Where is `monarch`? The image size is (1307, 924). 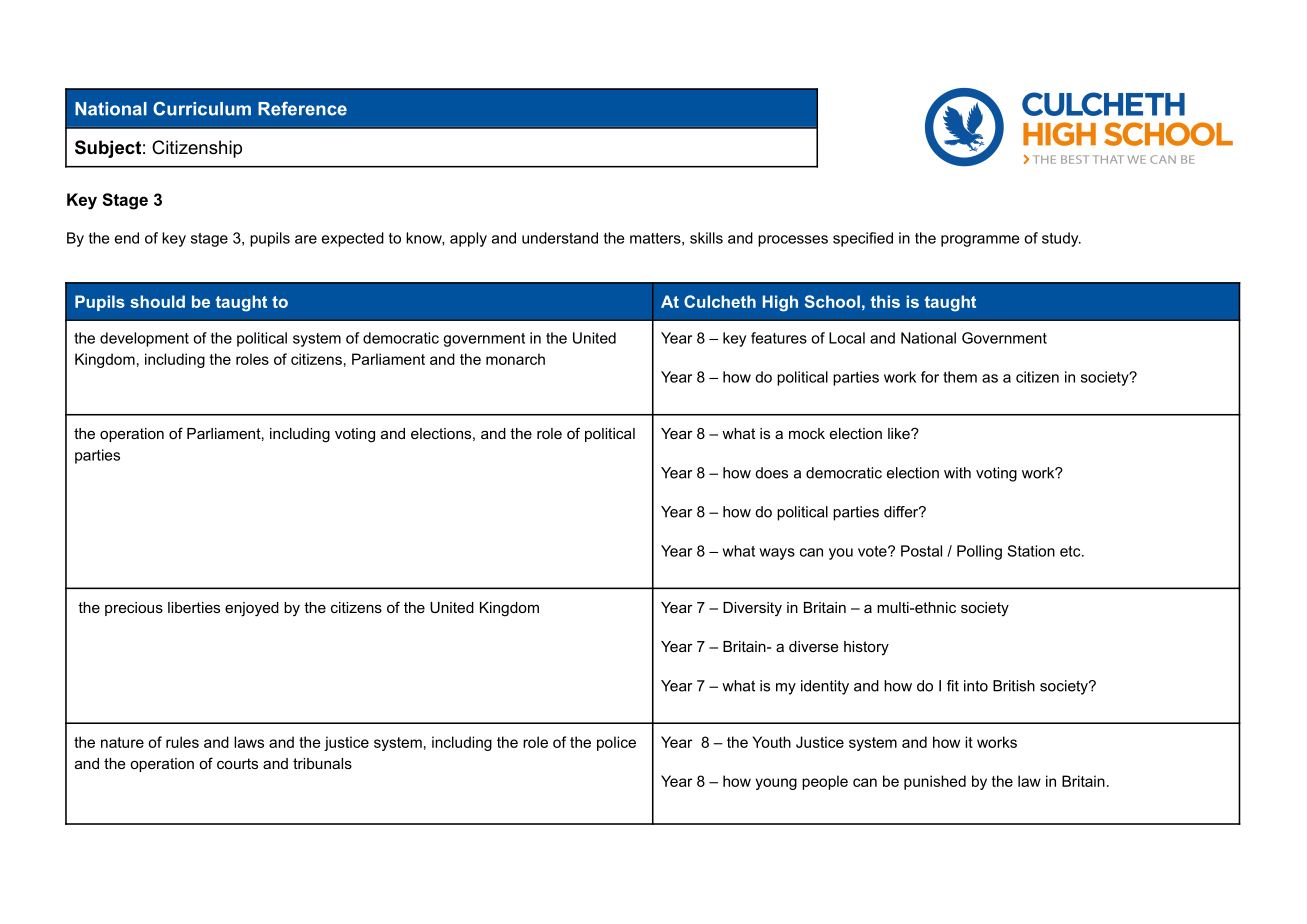
monarch is located at coordinates (515, 359).
